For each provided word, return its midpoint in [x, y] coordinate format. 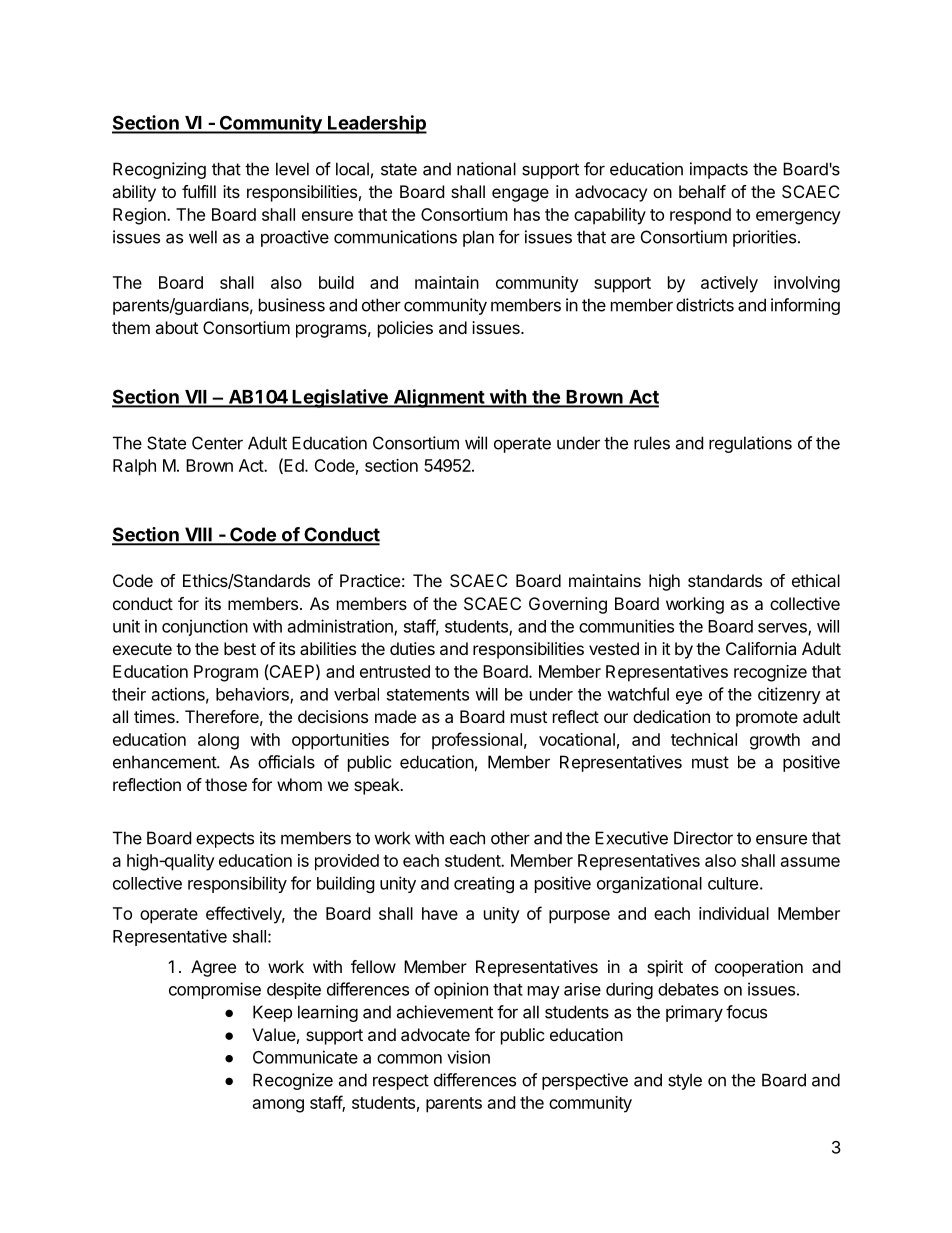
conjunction [205, 627]
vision [468, 1057]
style [685, 1081]
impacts [719, 170]
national [486, 169]
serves [783, 629]
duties [412, 648]
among [278, 1106]
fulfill [199, 191]
